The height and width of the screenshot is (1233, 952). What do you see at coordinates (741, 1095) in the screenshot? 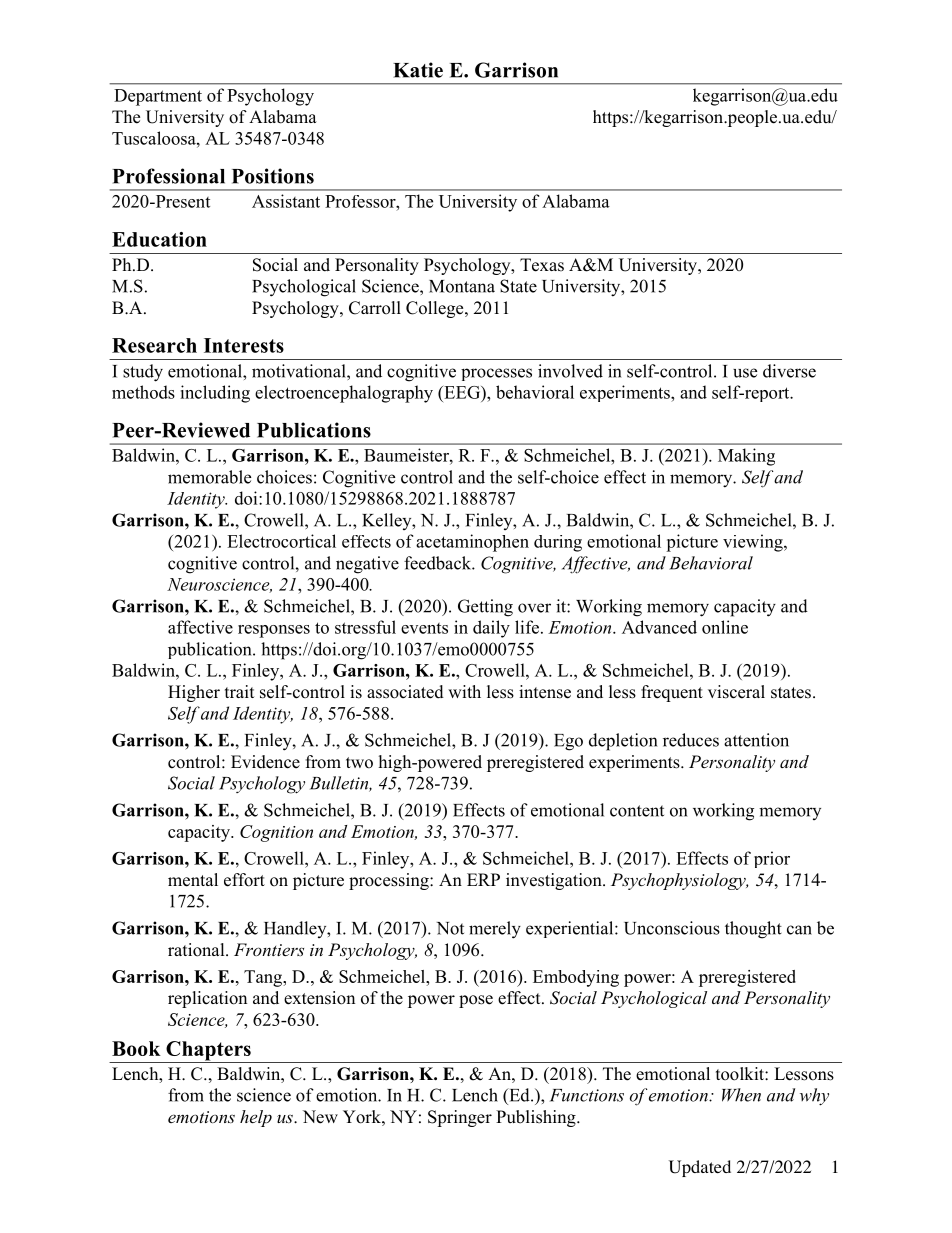
I see `When` at bounding box center [741, 1095].
